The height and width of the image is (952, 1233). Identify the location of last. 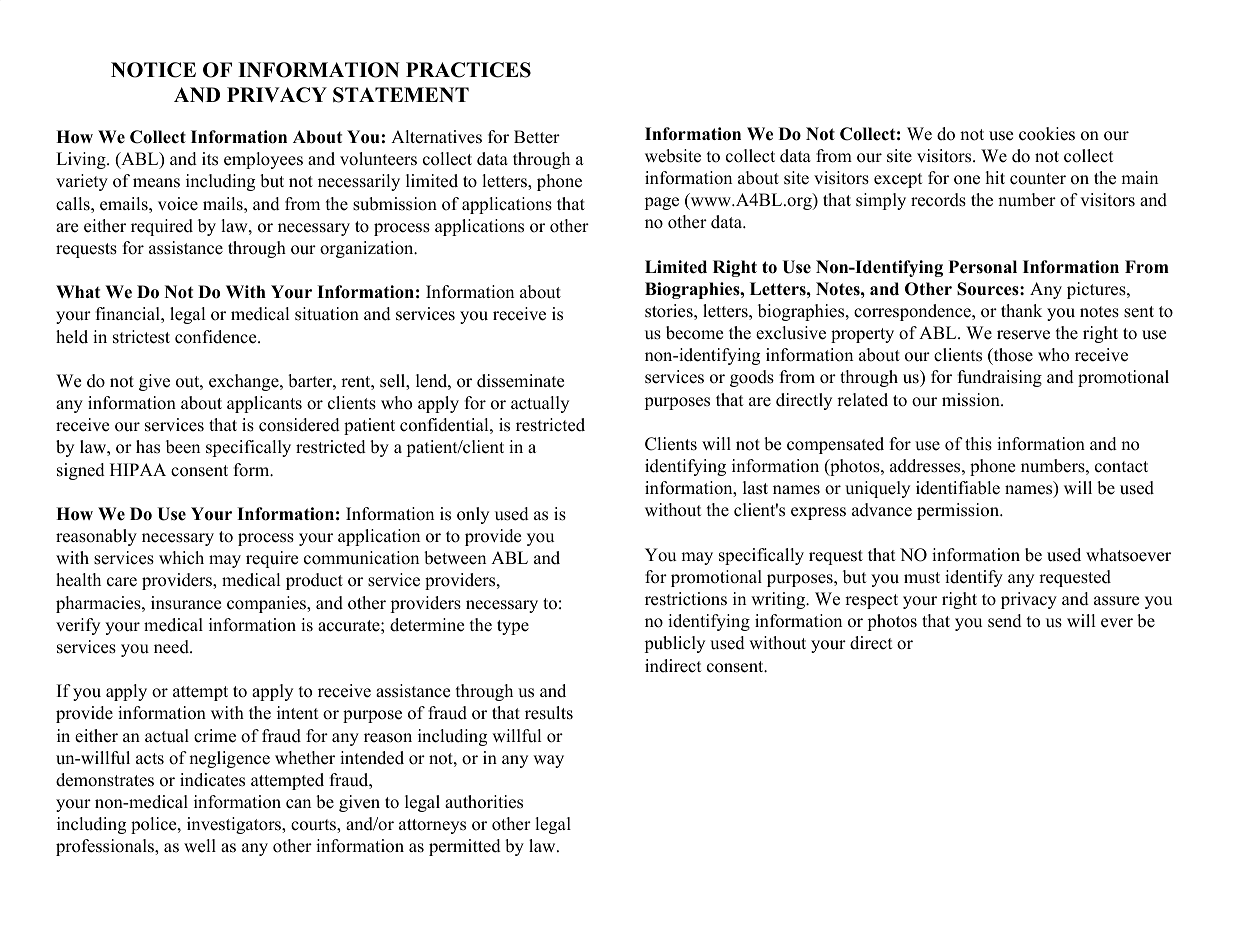
(755, 488).
